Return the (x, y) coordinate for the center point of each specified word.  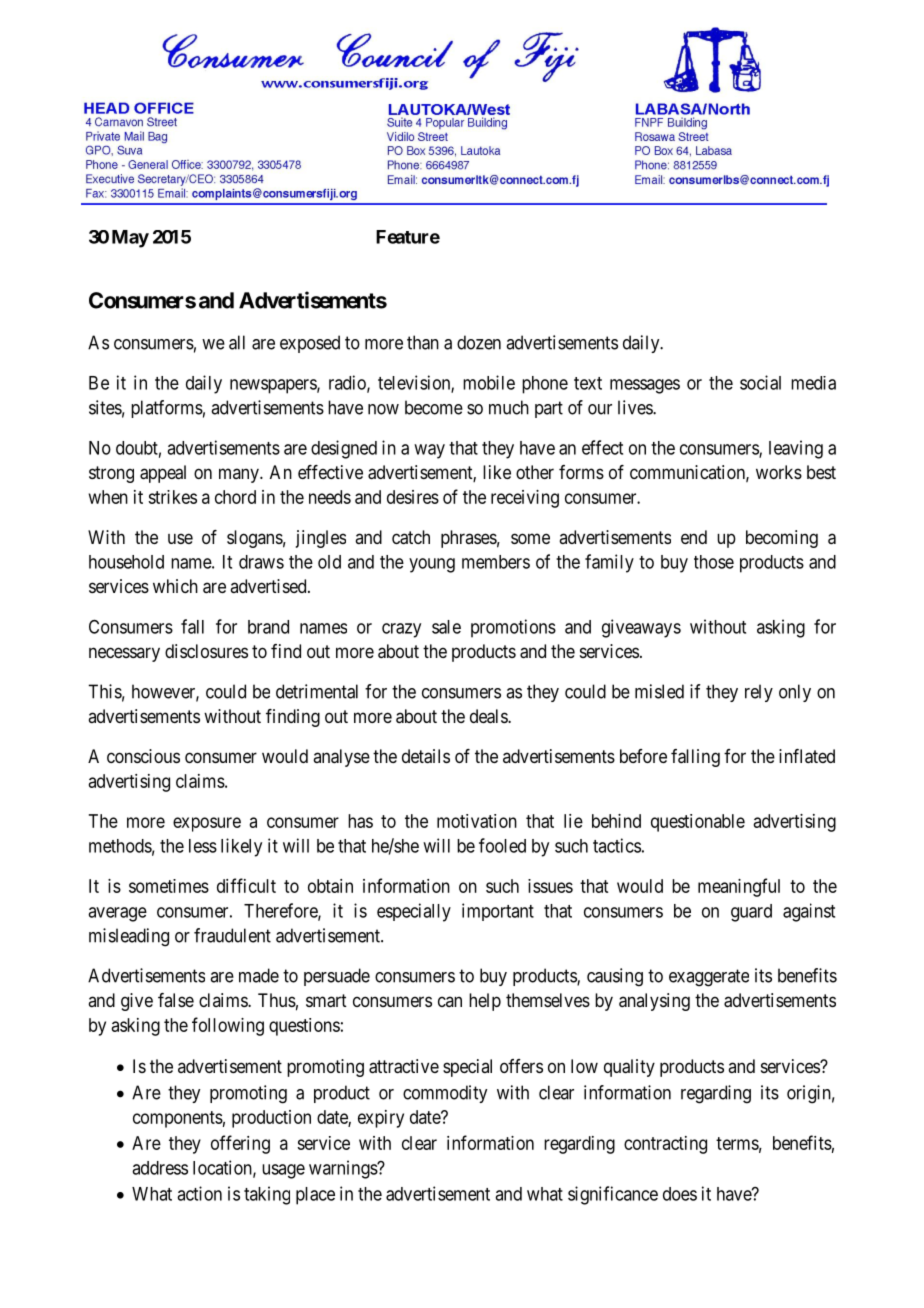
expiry (381, 1119)
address (160, 1168)
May (130, 239)
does (680, 1194)
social (760, 382)
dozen (479, 342)
